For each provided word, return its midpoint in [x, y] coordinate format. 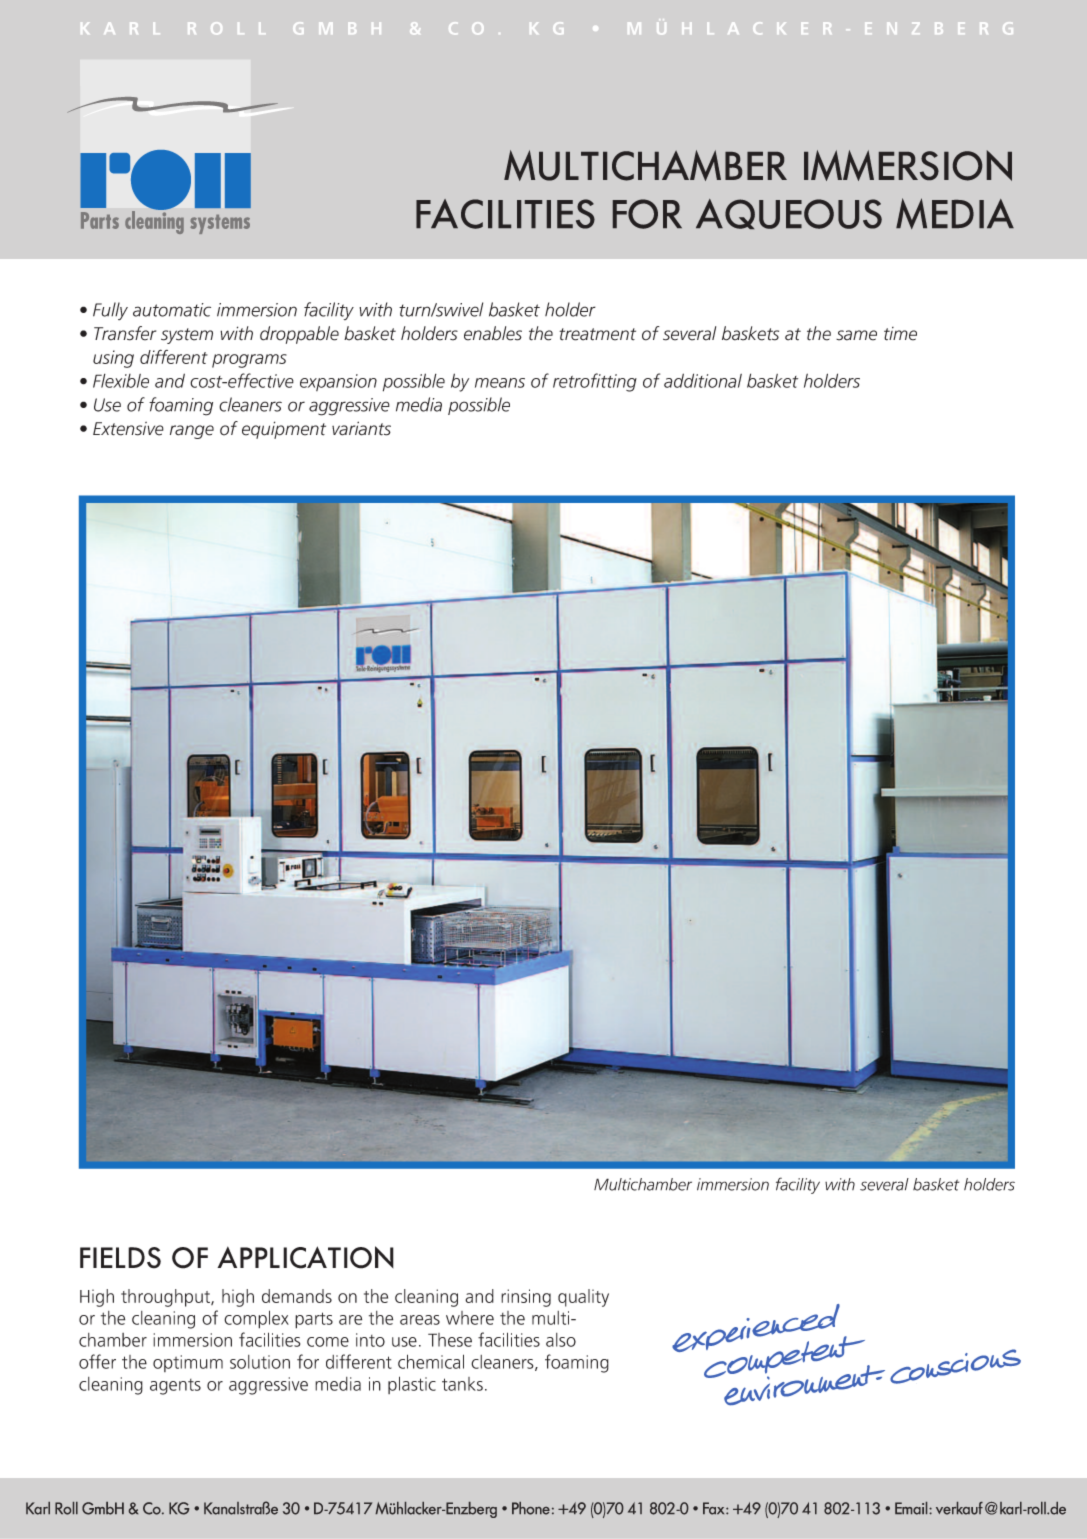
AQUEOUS [789, 214]
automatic [172, 310]
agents [175, 1387]
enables [493, 333]
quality [583, 1298]
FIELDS [120, 1258]
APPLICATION [305, 1257]
